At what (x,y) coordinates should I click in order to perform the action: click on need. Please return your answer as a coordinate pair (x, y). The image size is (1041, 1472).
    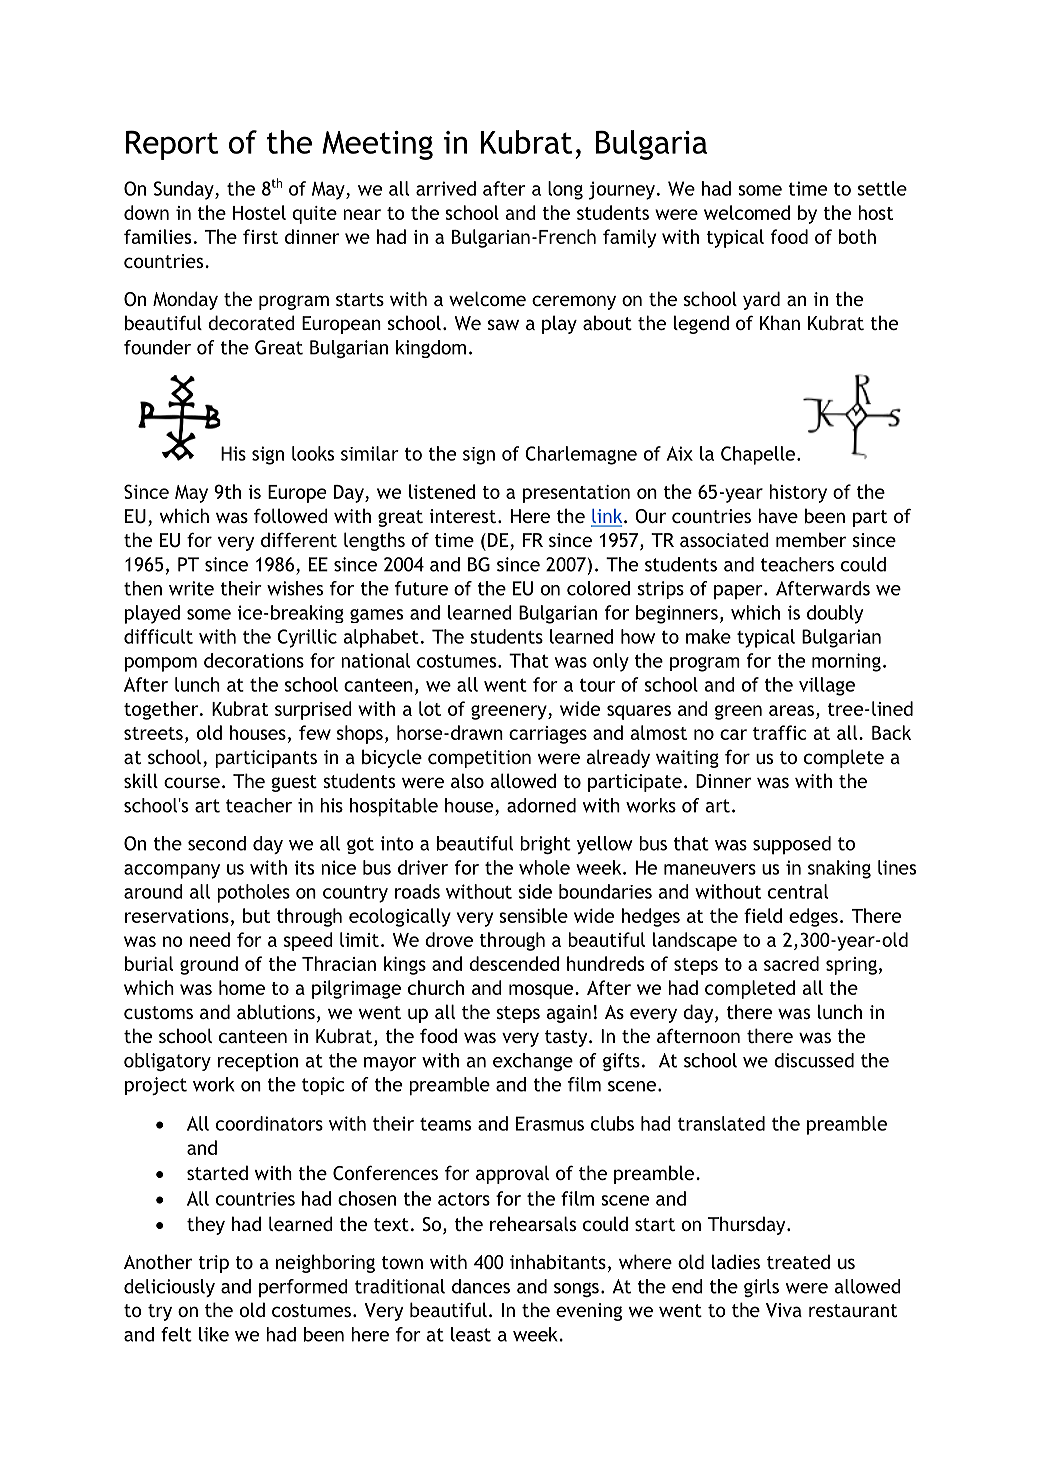
    Looking at the image, I should click on (210, 939).
